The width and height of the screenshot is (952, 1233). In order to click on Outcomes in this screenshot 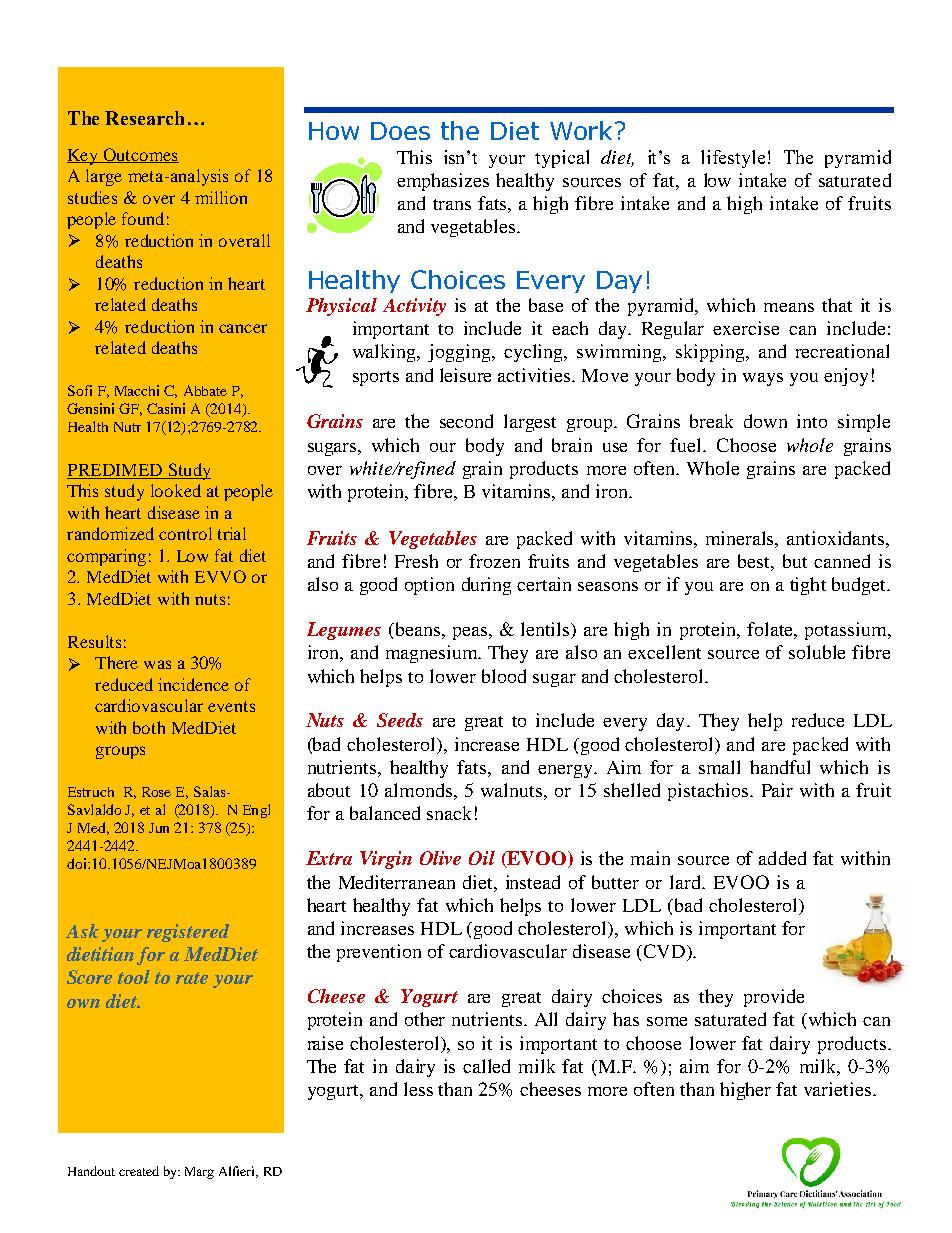, I will do `click(140, 155)`.
